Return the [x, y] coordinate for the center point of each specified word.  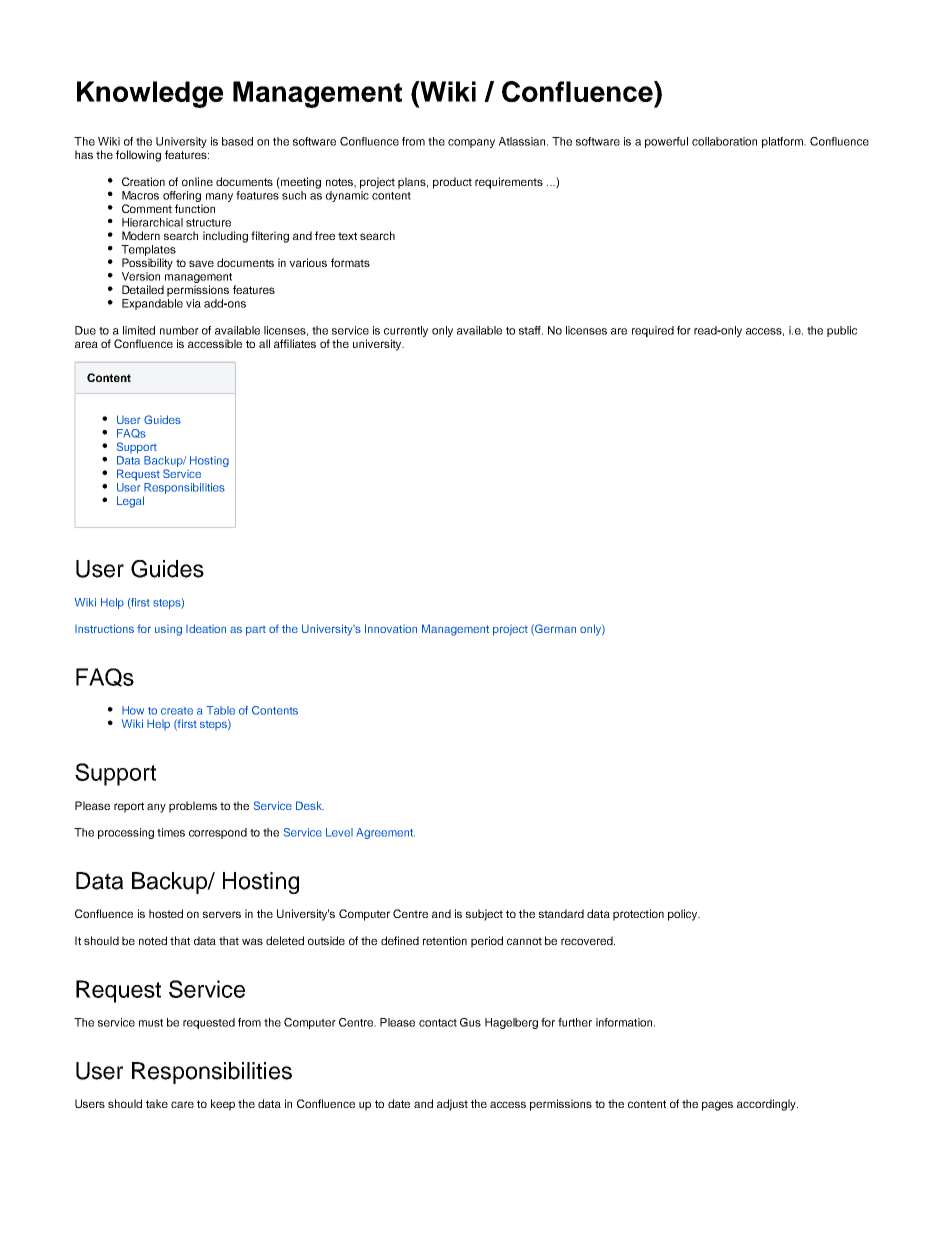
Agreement [385, 833]
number [179, 330]
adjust [452, 1105]
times [171, 832]
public [842, 331]
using [168, 630]
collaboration [724, 141]
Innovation [391, 628]
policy [684, 915]
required [653, 331]
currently [406, 331]
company [471, 143]
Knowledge [150, 94]
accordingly [767, 1105]
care [182, 1104]
